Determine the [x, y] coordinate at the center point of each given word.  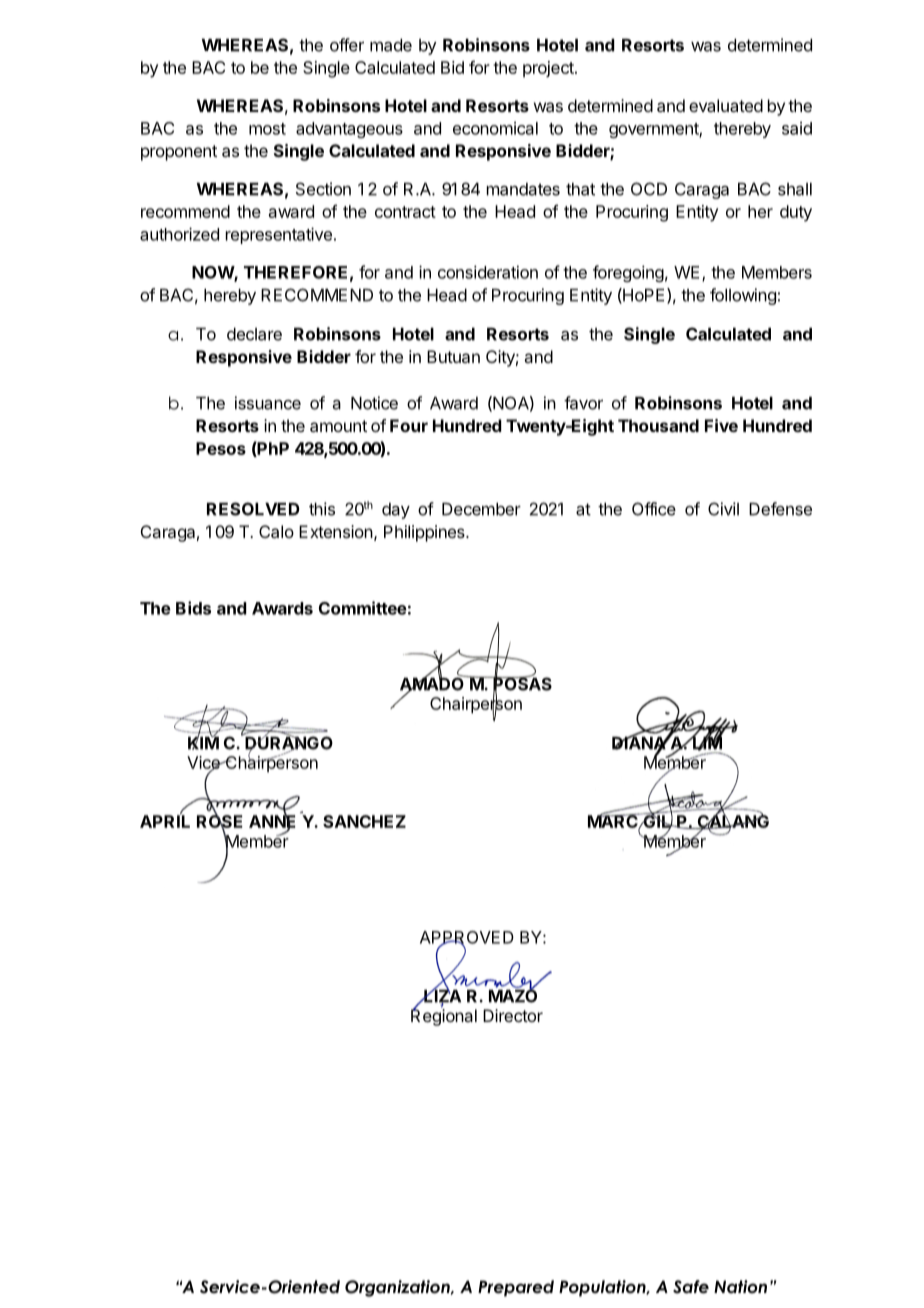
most [267, 129]
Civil [723, 509]
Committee [363, 608]
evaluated [726, 105]
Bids [193, 608]
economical [495, 128]
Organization [398, 1288]
